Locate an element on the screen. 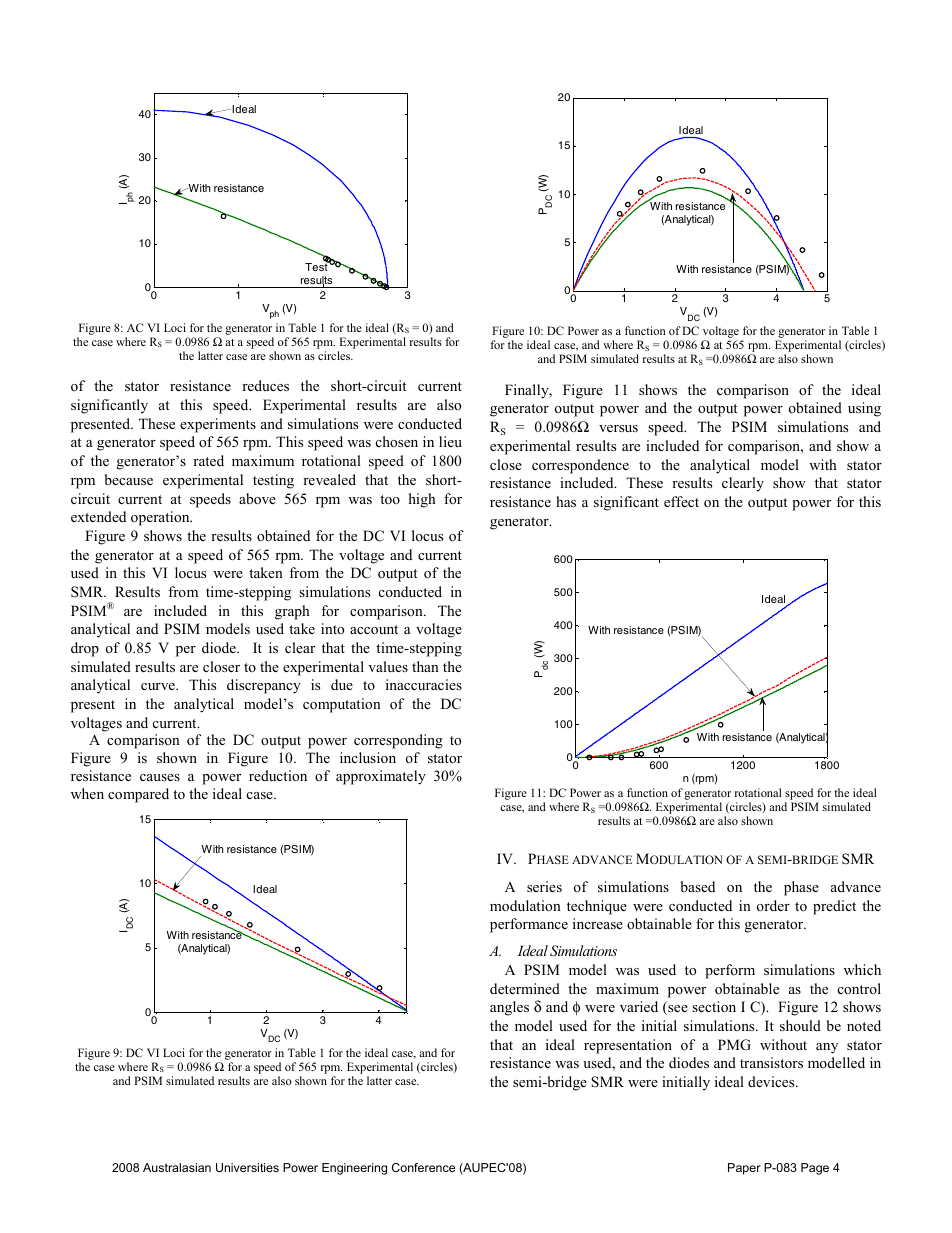 This screenshot has width=952, height=1233. based is located at coordinates (697, 886).
